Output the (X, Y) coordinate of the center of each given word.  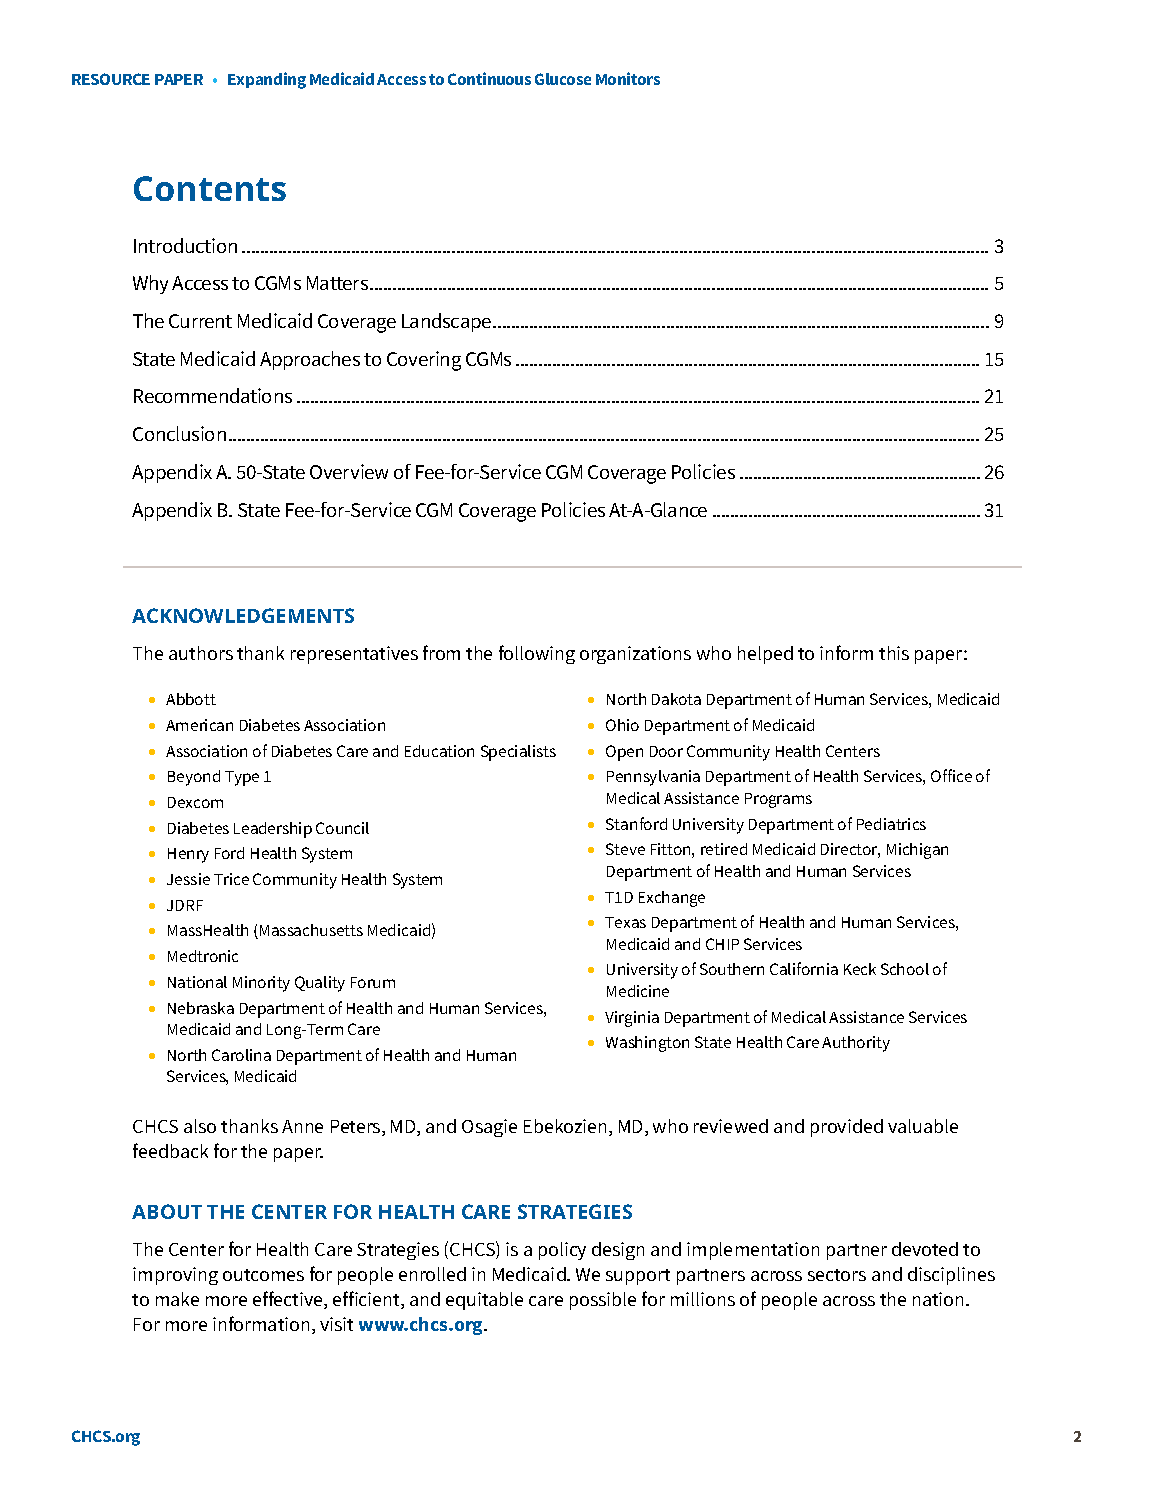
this (894, 653)
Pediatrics (891, 824)
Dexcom (195, 802)
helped (765, 655)
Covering (424, 361)
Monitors (628, 78)
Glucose (563, 79)
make (177, 1299)
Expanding (267, 80)
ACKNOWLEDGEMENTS (243, 615)
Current (200, 321)
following (537, 654)
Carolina (241, 1055)
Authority (856, 1044)
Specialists (518, 753)
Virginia (632, 1019)
